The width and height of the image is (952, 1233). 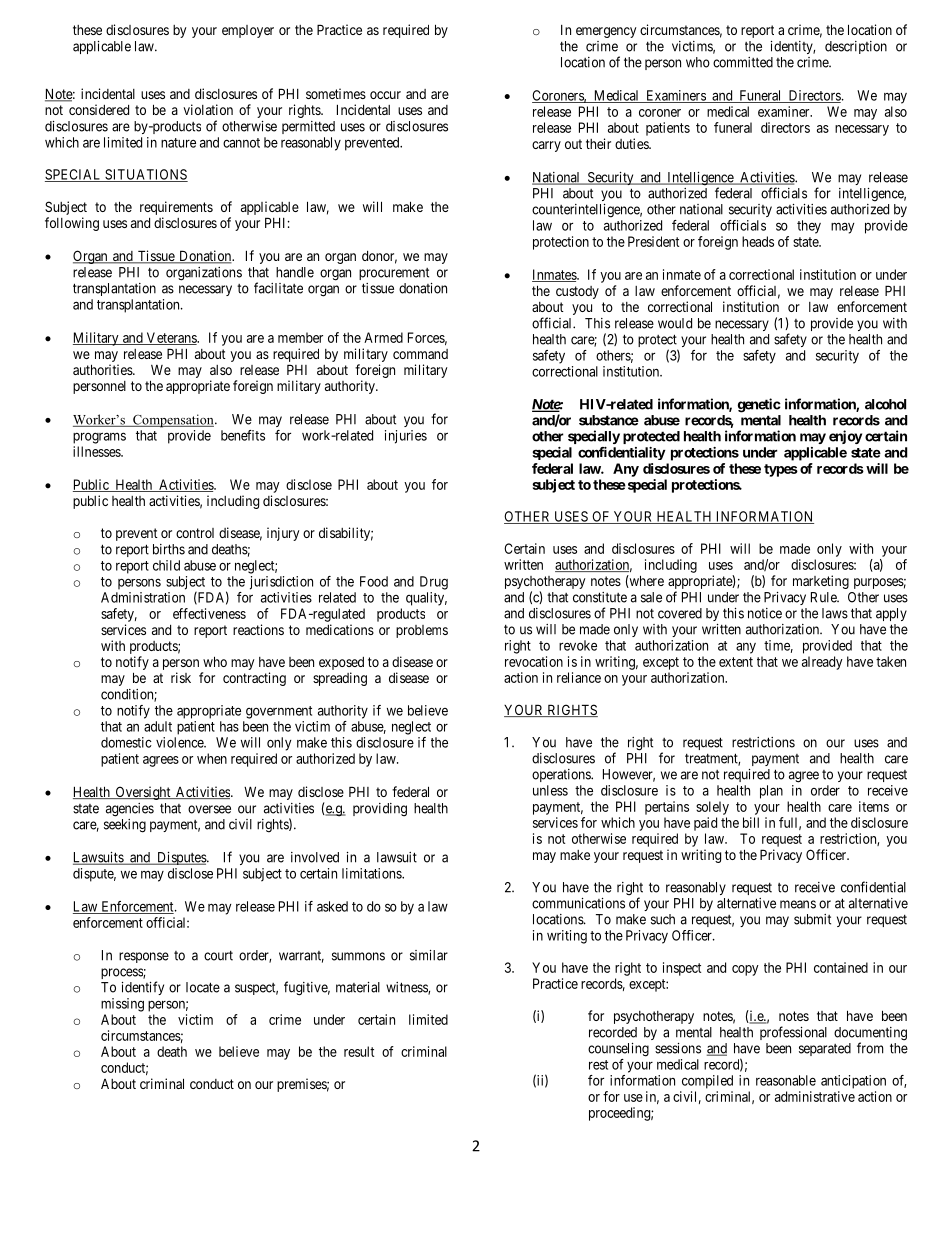 I want to click on committed, so click(x=743, y=62).
